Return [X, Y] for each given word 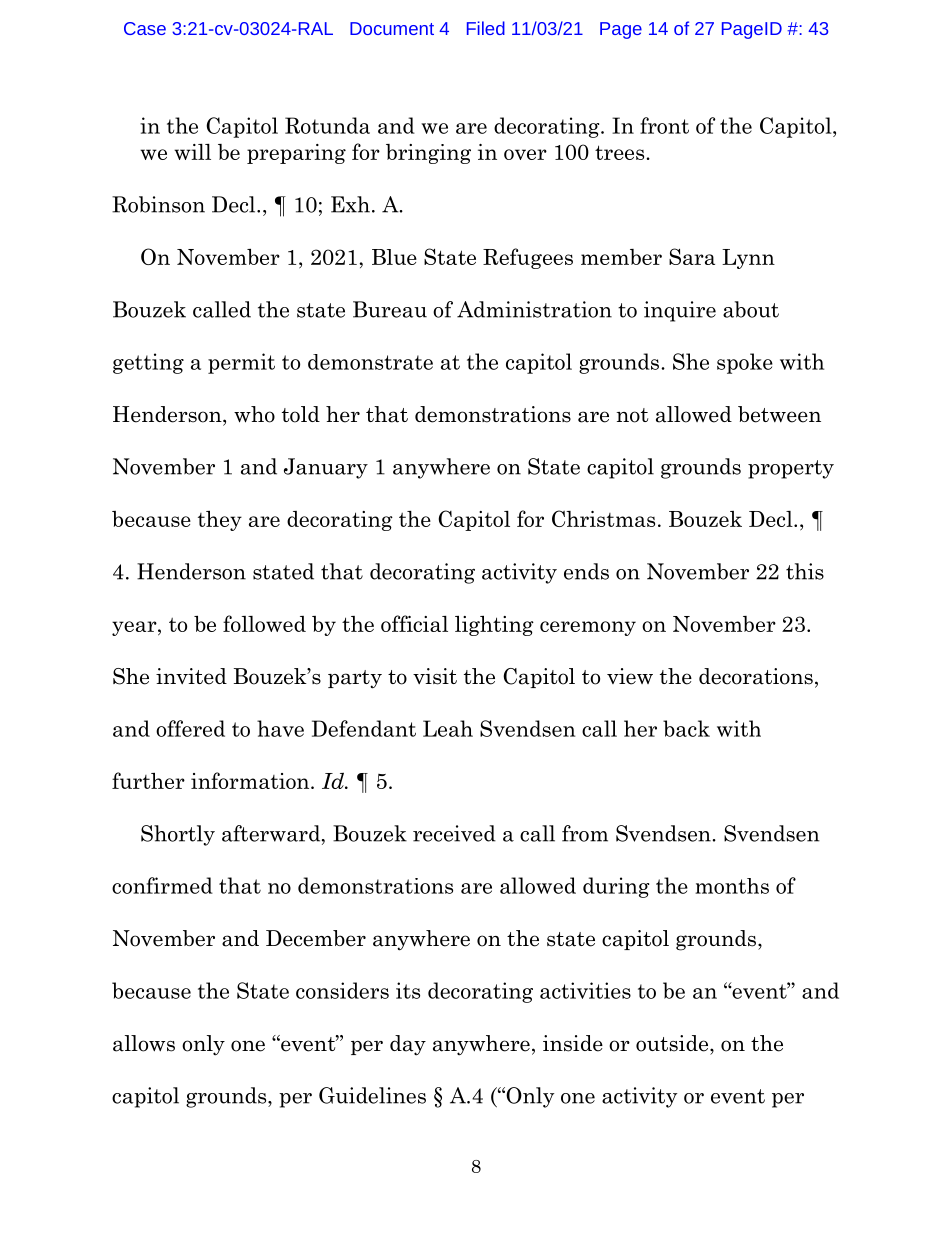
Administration [534, 309]
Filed [486, 28]
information [251, 780]
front [664, 125]
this [805, 571]
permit [241, 363]
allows [144, 1043]
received [454, 833]
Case [145, 28]
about [751, 309]
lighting [494, 625]
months [732, 886]
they [220, 520]
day [408, 1045]
